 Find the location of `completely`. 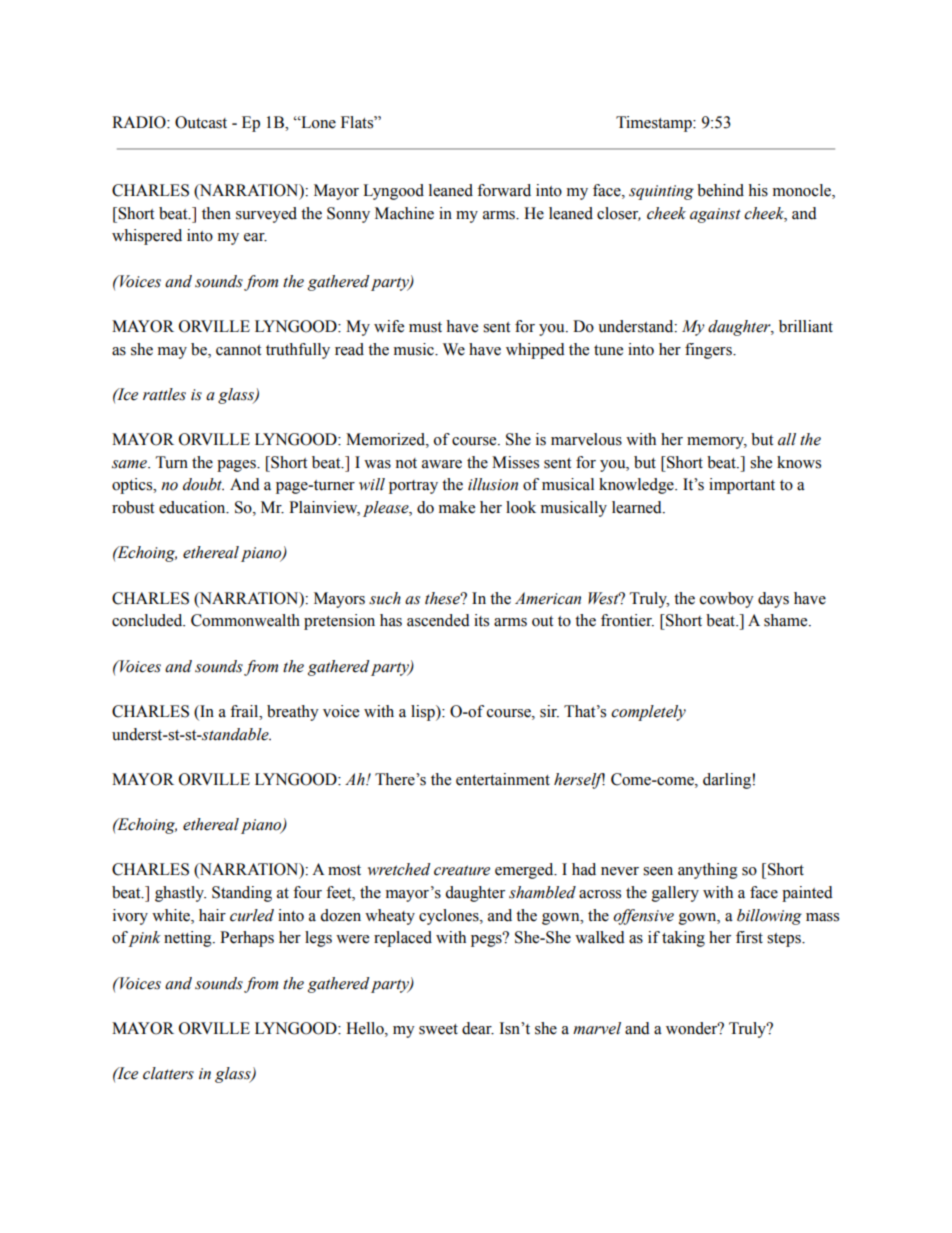

completely is located at coordinates (648, 713).
